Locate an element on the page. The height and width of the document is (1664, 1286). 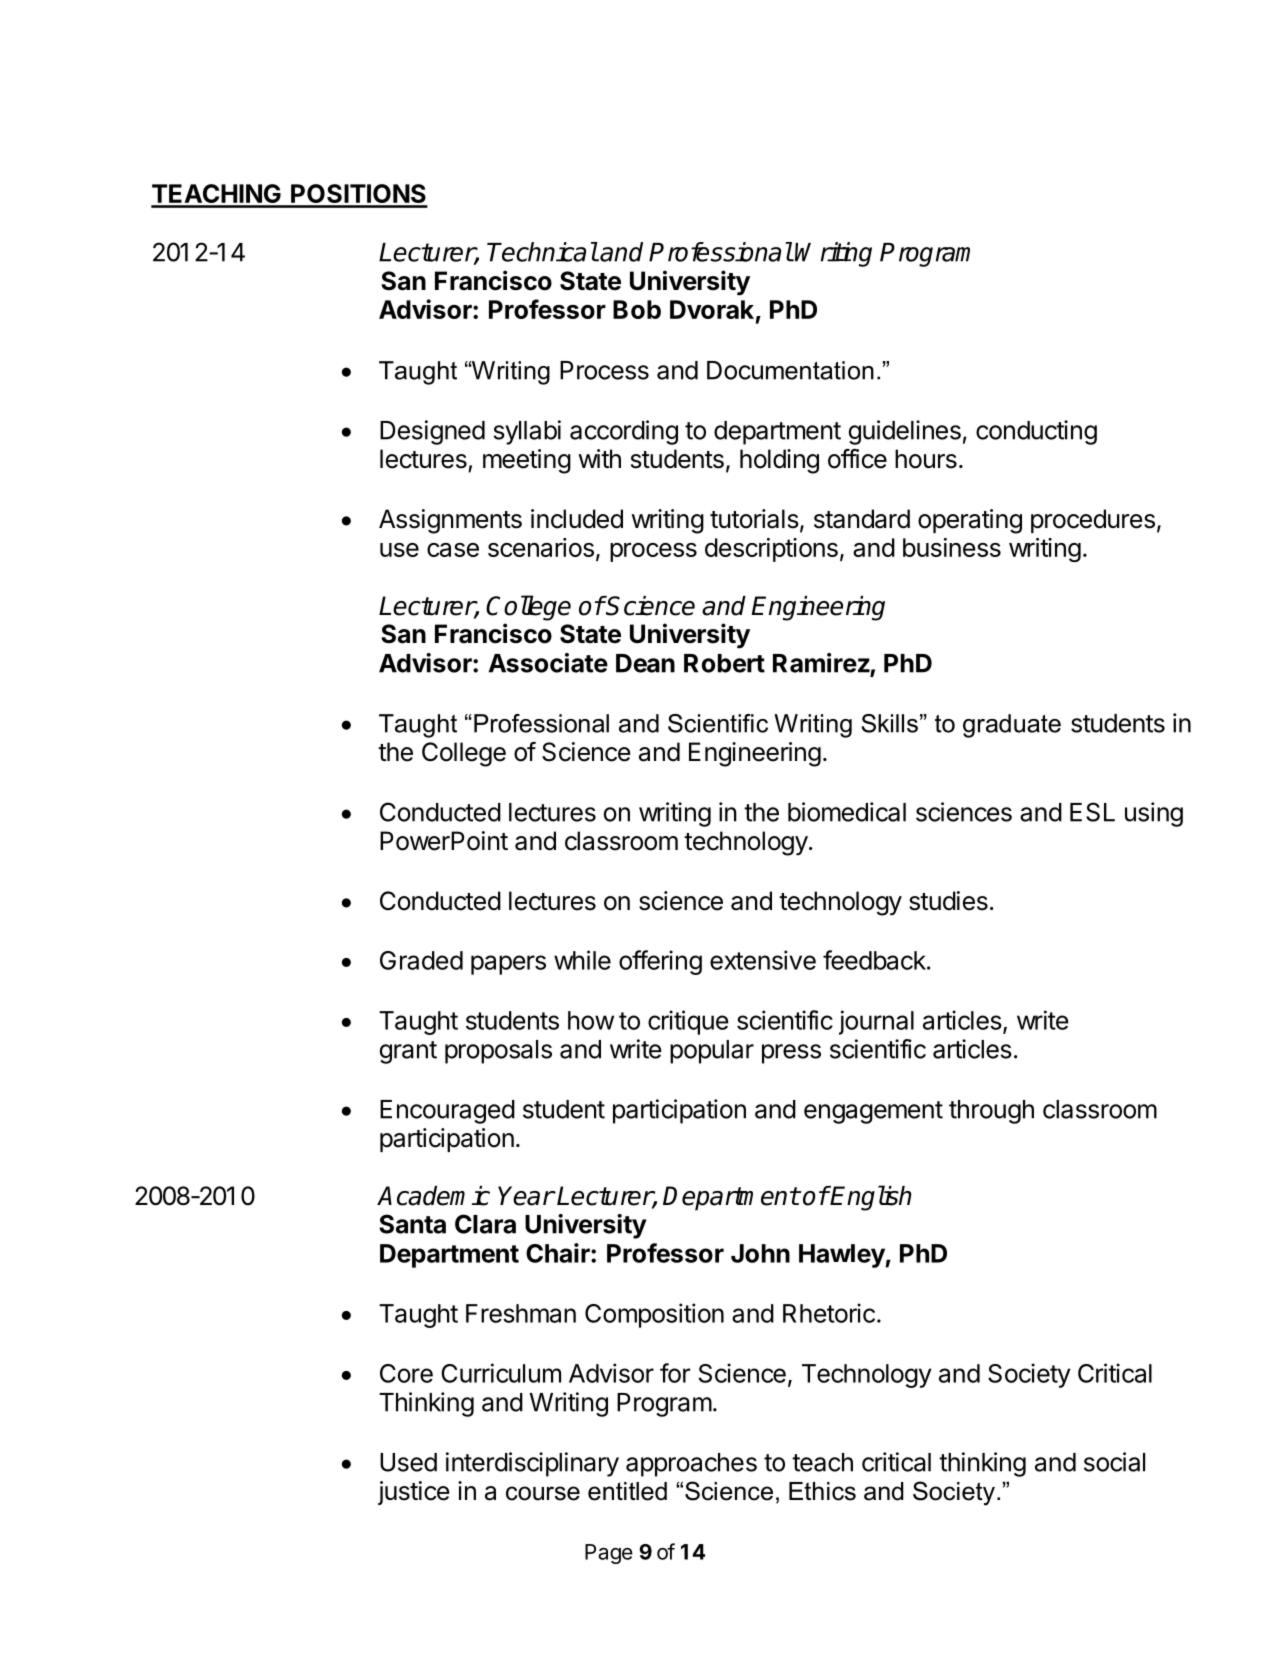
Associate is located at coordinates (548, 663).
